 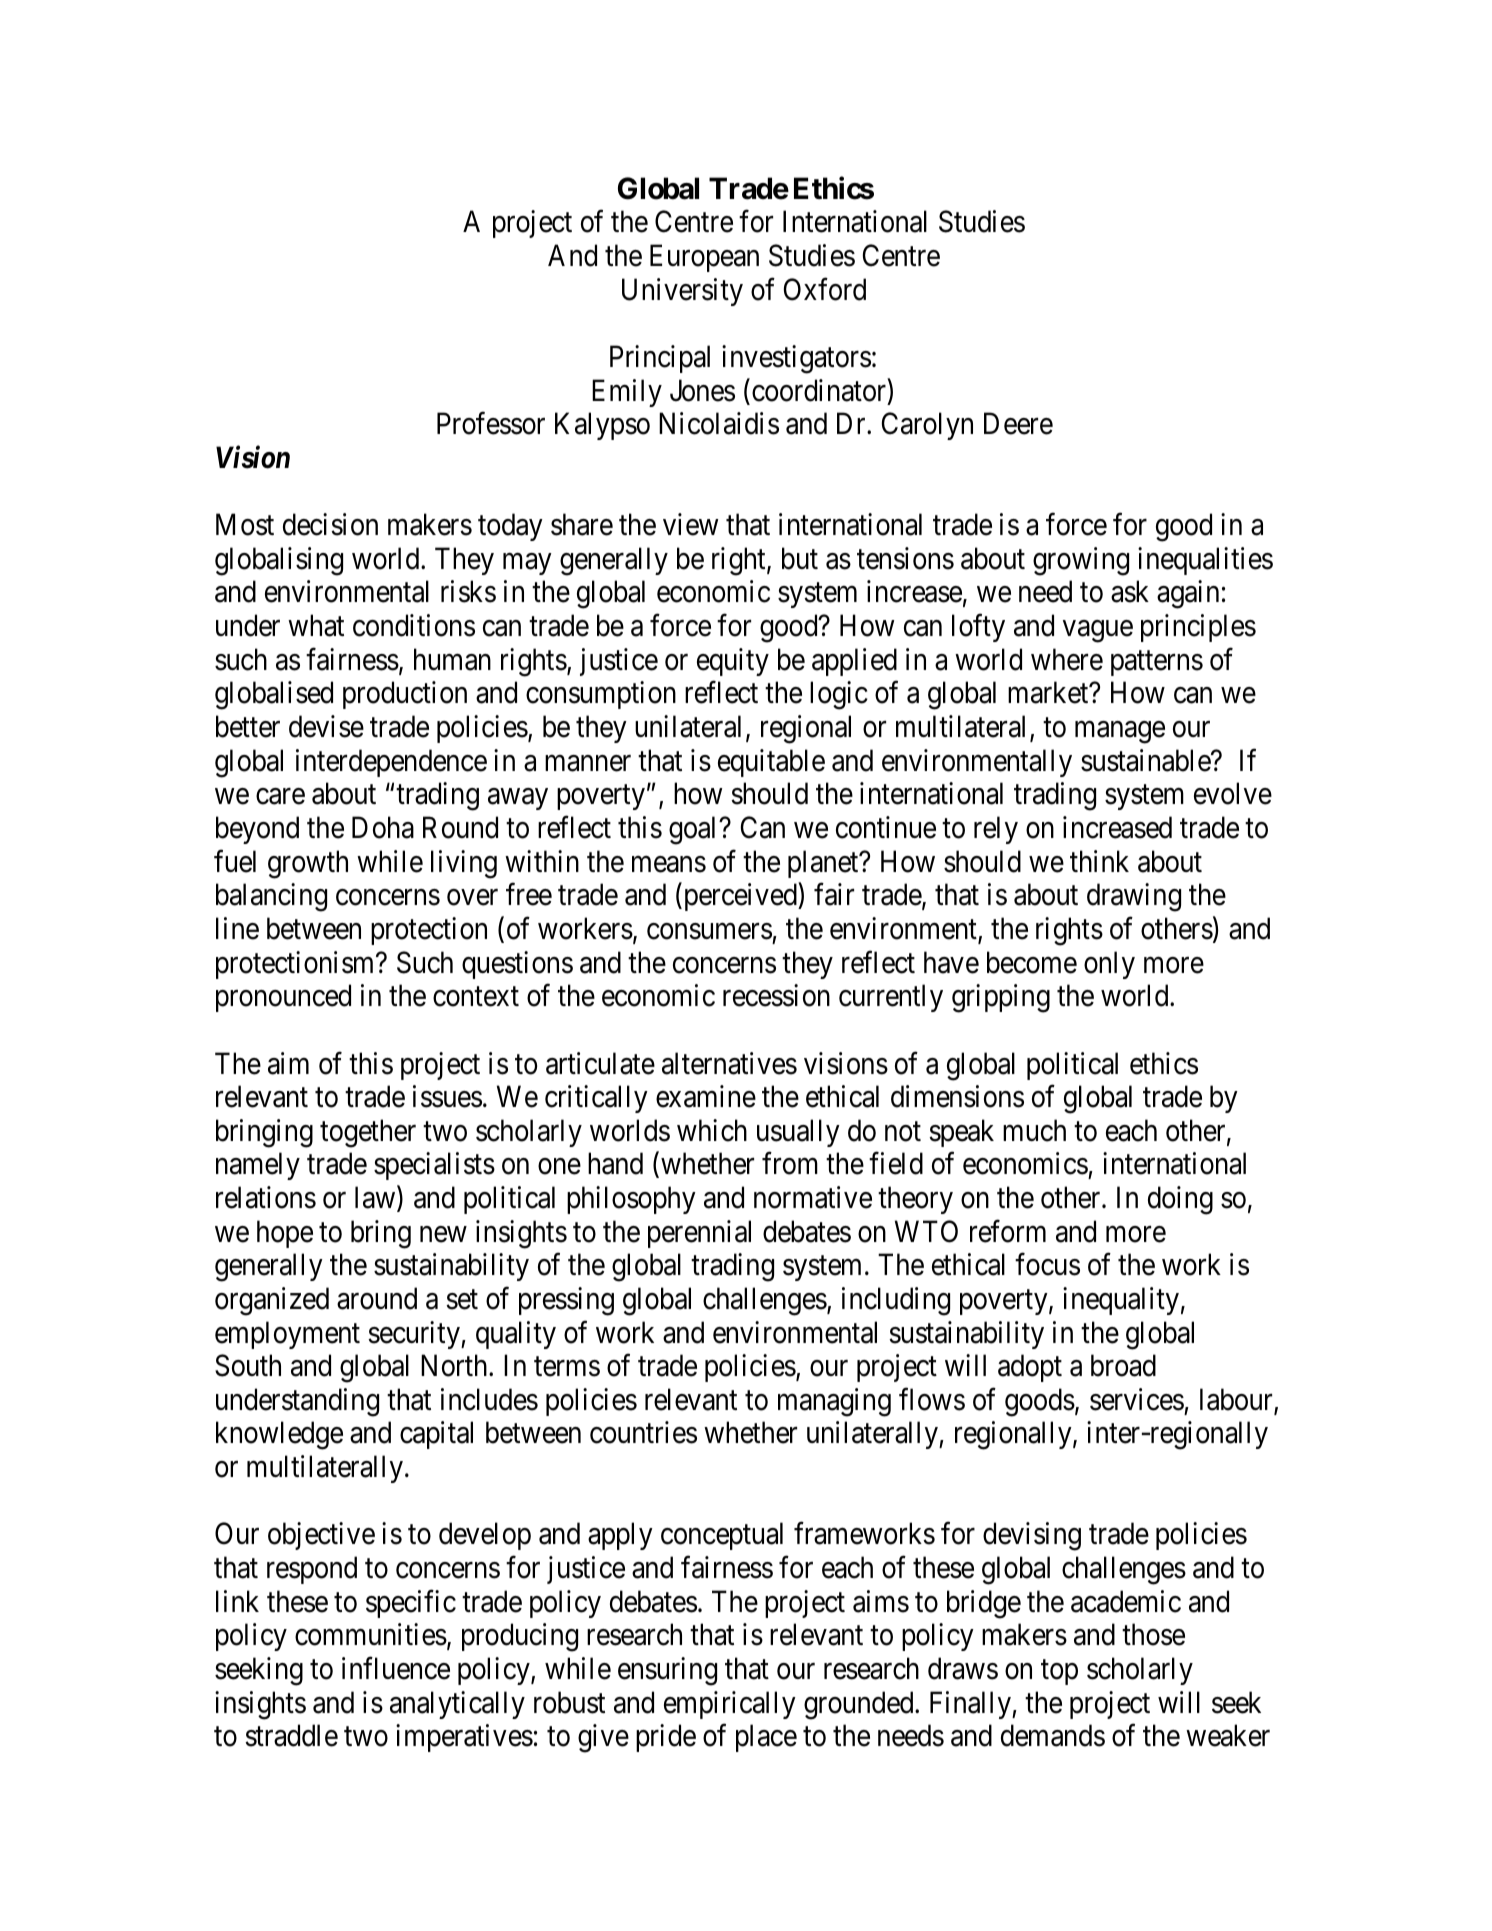 I want to click on Professor, so click(x=491, y=423).
